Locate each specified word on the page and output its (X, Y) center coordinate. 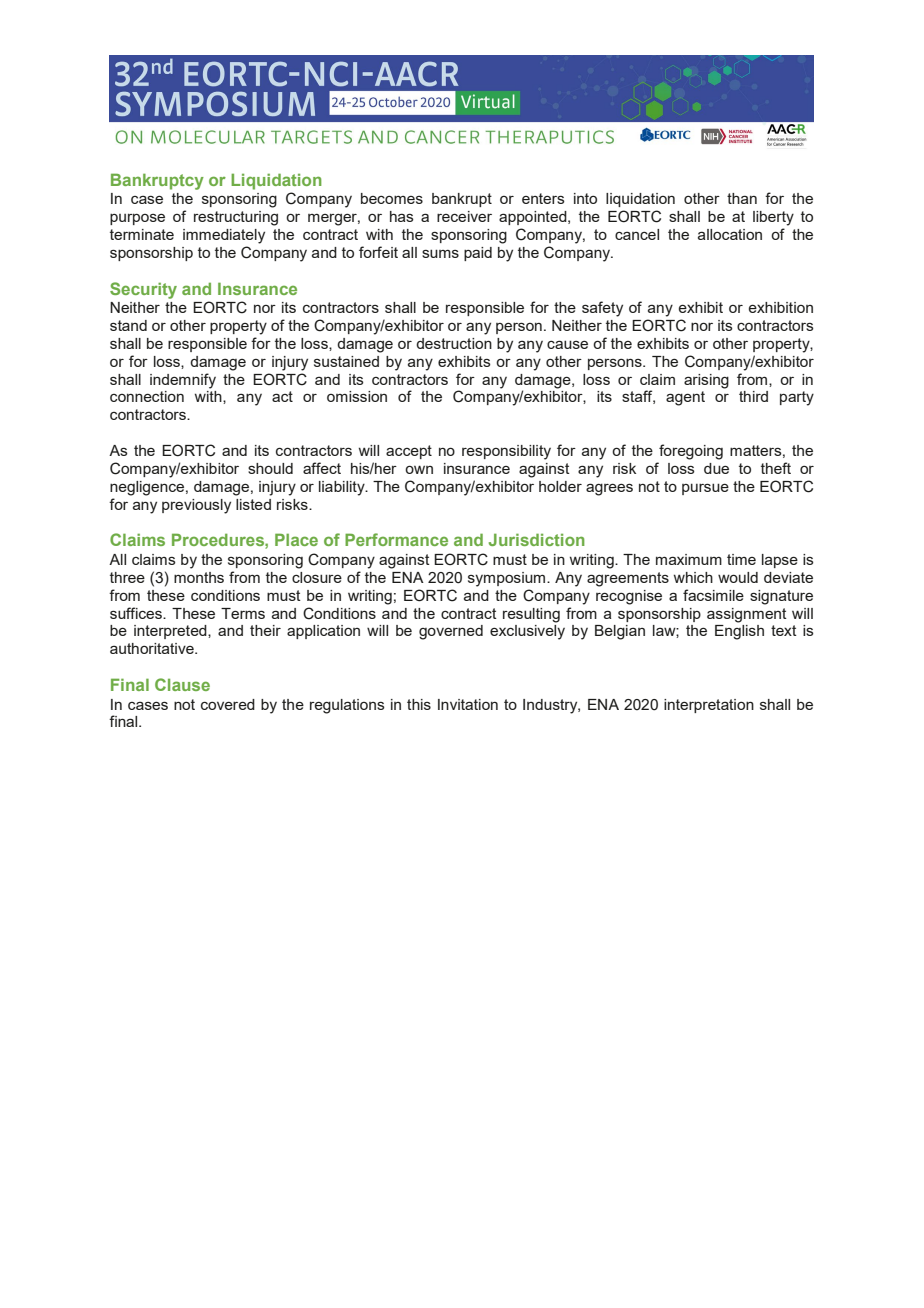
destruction (454, 343)
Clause (182, 684)
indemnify (183, 381)
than (742, 198)
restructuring (236, 218)
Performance (396, 539)
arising (706, 381)
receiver (464, 216)
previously (196, 506)
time (741, 559)
